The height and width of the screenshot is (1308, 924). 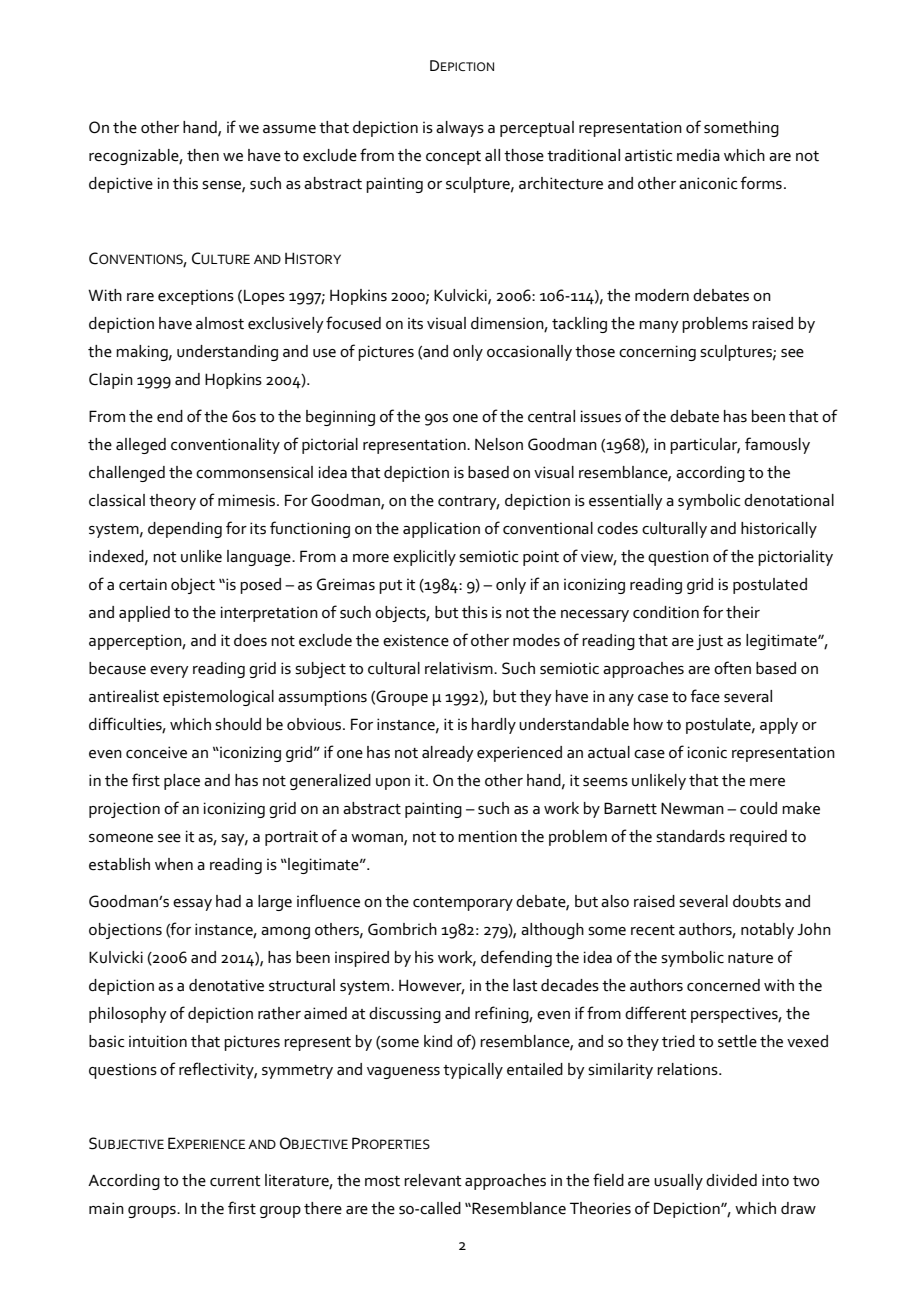 What do you see at coordinates (779, 530) in the screenshot?
I see `historically` at bounding box center [779, 530].
